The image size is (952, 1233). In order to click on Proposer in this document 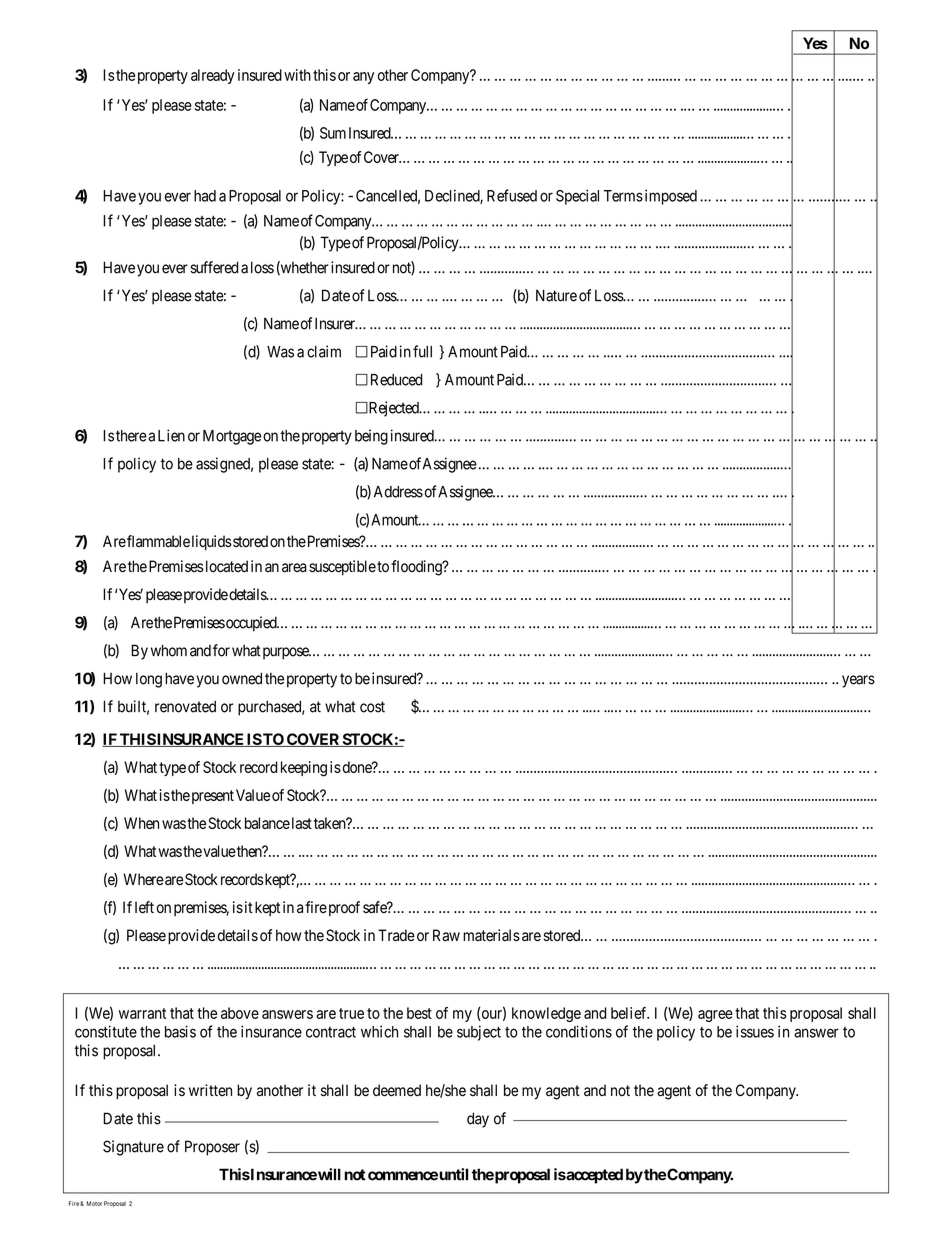, I will do `click(212, 1148)`.
